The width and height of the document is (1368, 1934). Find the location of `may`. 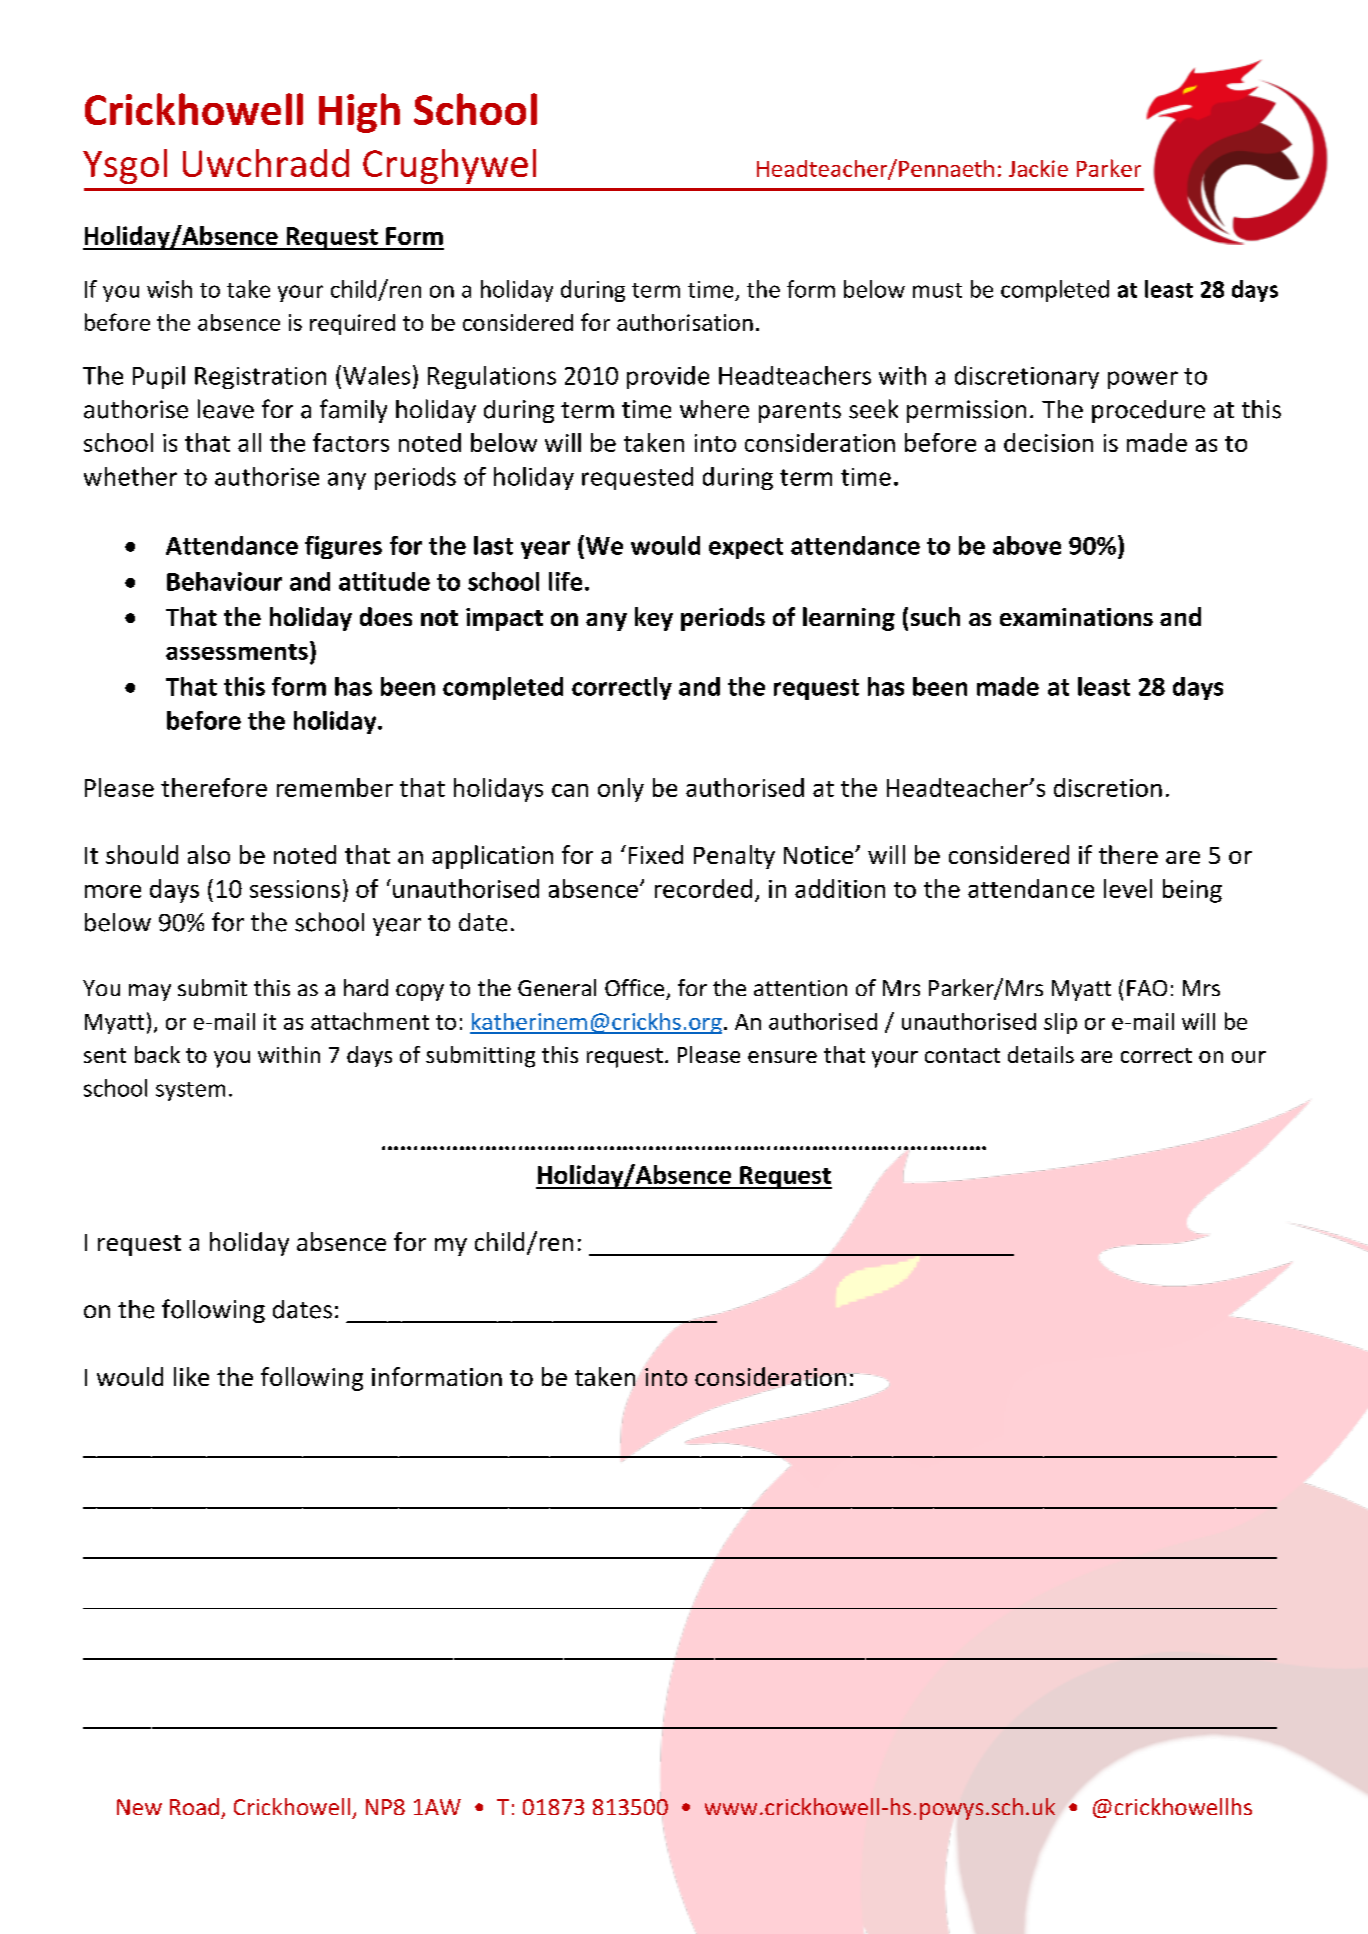

may is located at coordinates (150, 992).
